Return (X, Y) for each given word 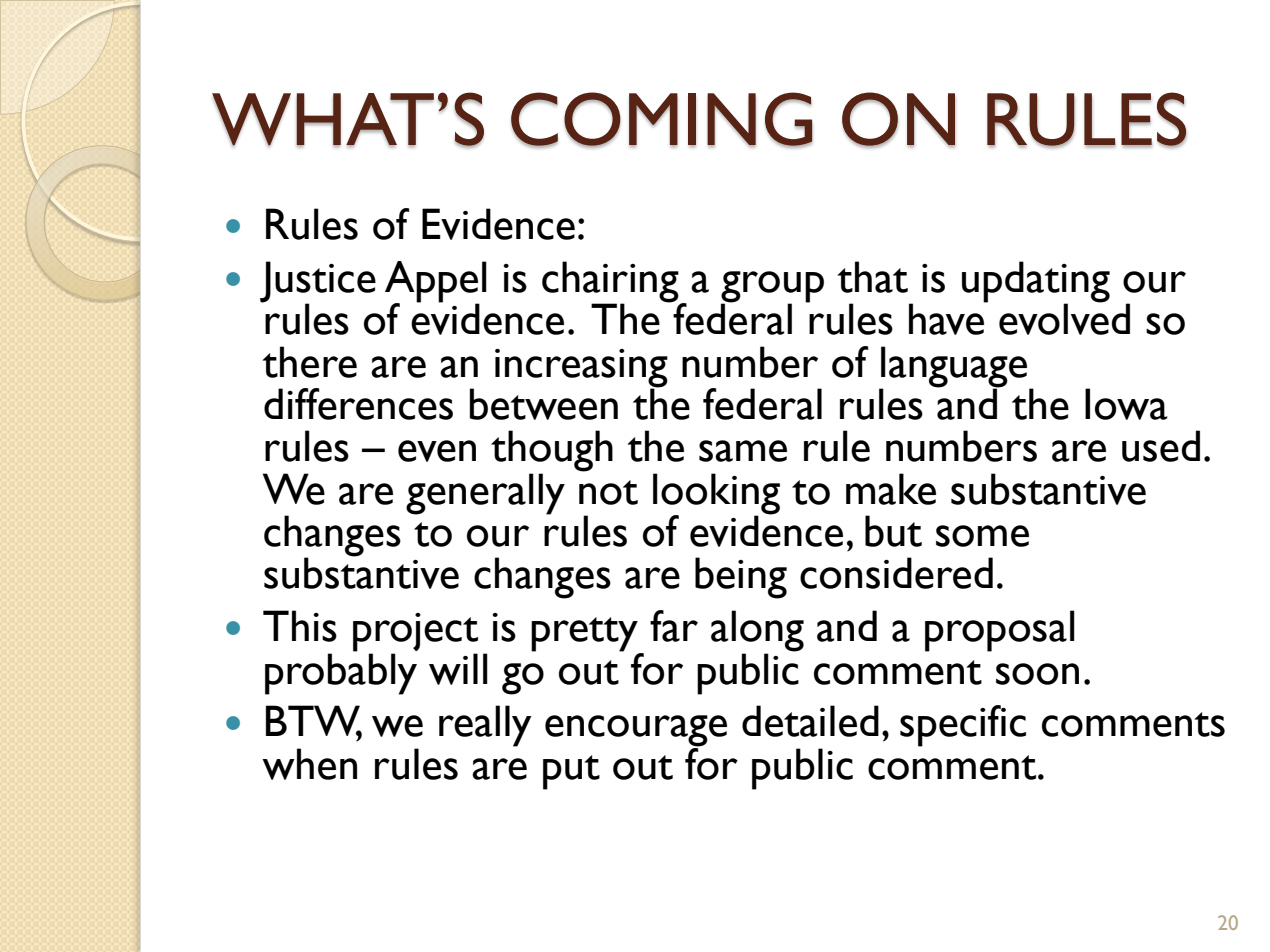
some (982, 536)
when (309, 764)
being (741, 578)
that (873, 277)
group (772, 288)
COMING (662, 120)
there (309, 362)
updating (1036, 283)
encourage (636, 732)
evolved (1064, 318)
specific (963, 726)
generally (485, 494)
